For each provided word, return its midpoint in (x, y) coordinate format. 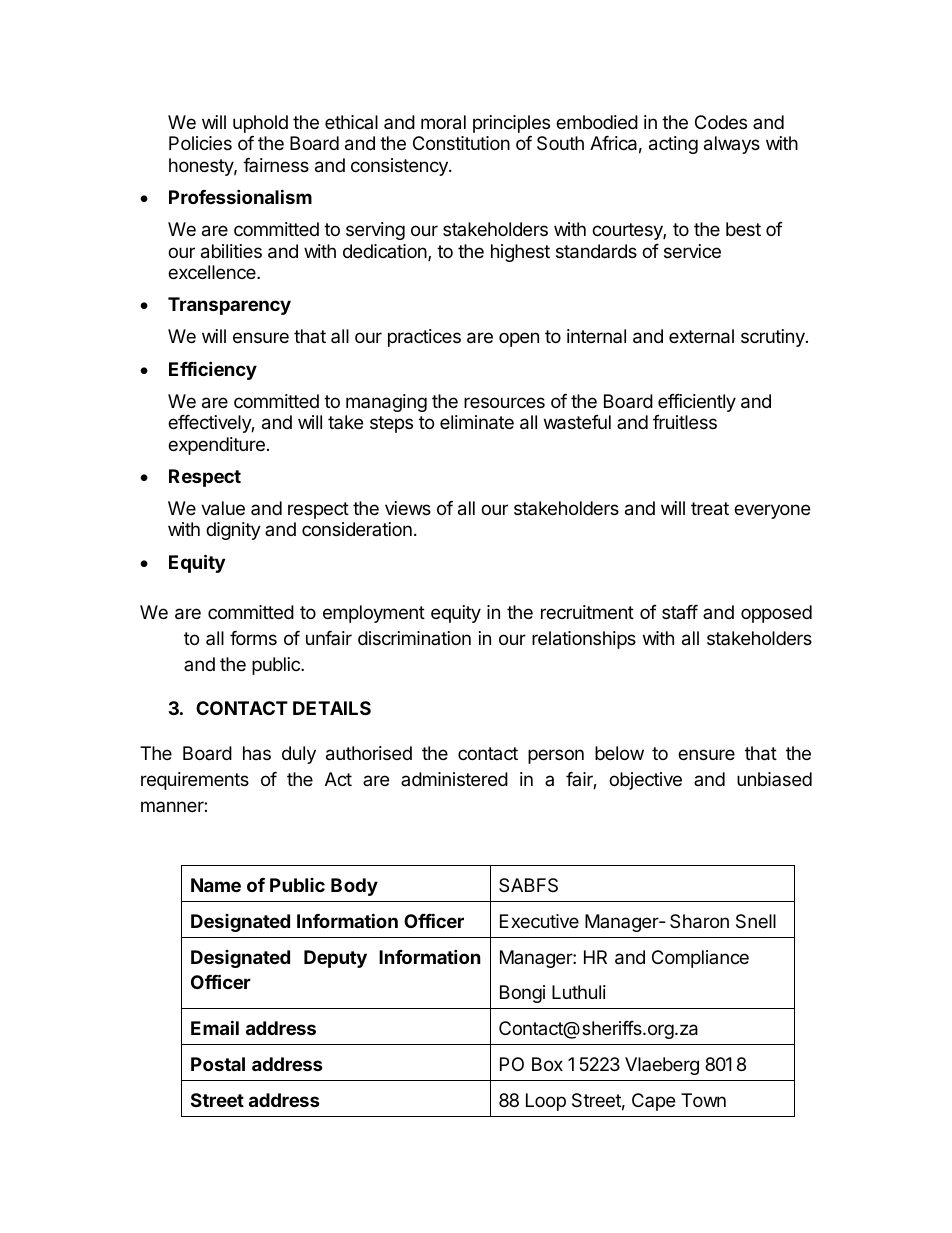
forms (253, 638)
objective (645, 781)
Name (216, 885)
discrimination (414, 638)
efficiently (697, 403)
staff (680, 612)
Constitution (461, 143)
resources (504, 402)
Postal (218, 1064)
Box (547, 1064)
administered (454, 779)
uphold (260, 124)
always (732, 145)
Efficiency (213, 370)
